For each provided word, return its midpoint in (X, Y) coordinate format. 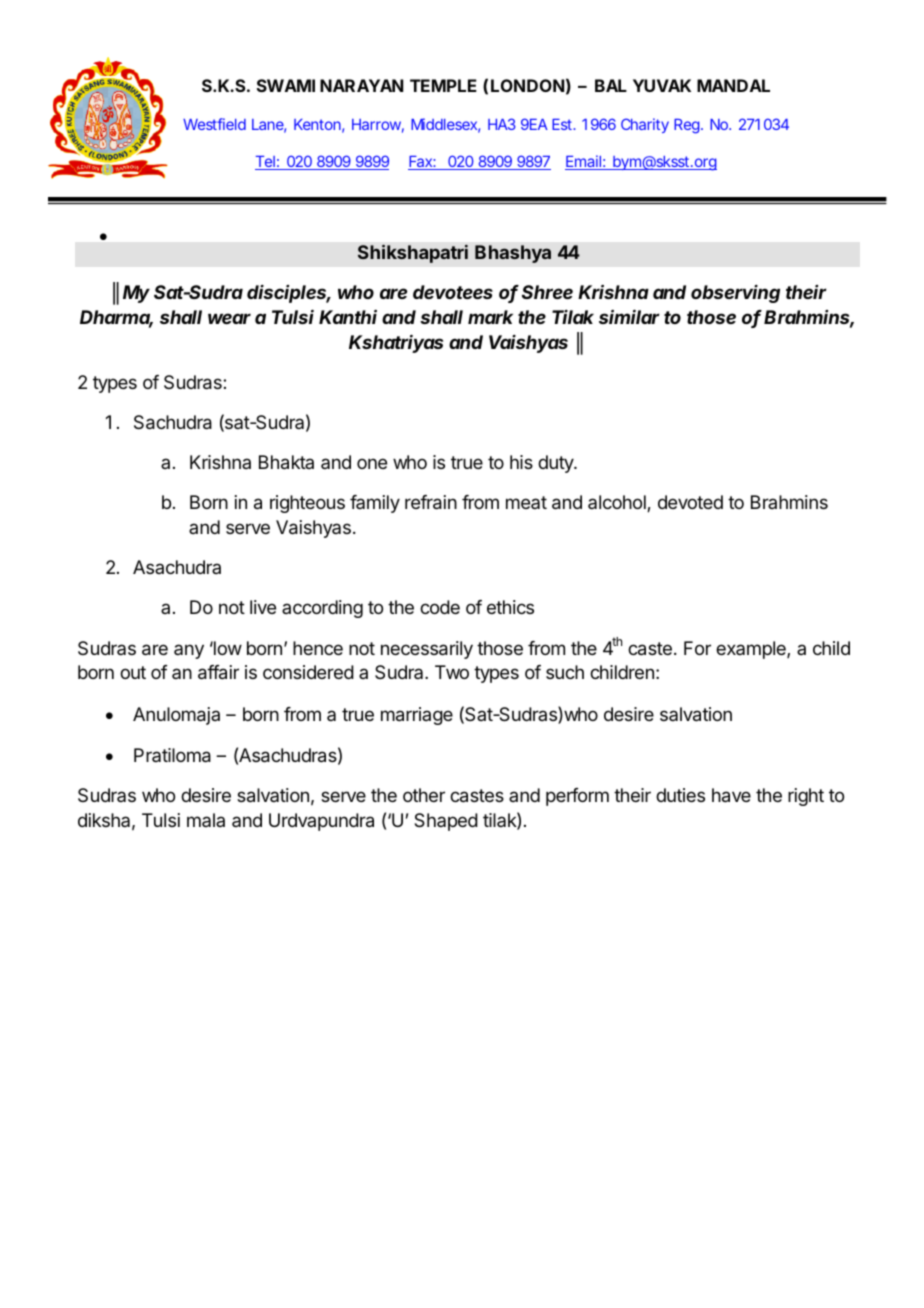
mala (206, 820)
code (440, 607)
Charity (645, 125)
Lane (268, 124)
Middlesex (444, 124)
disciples (288, 294)
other (424, 795)
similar (629, 316)
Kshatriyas (396, 343)
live (263, 607)
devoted (690, 502)
